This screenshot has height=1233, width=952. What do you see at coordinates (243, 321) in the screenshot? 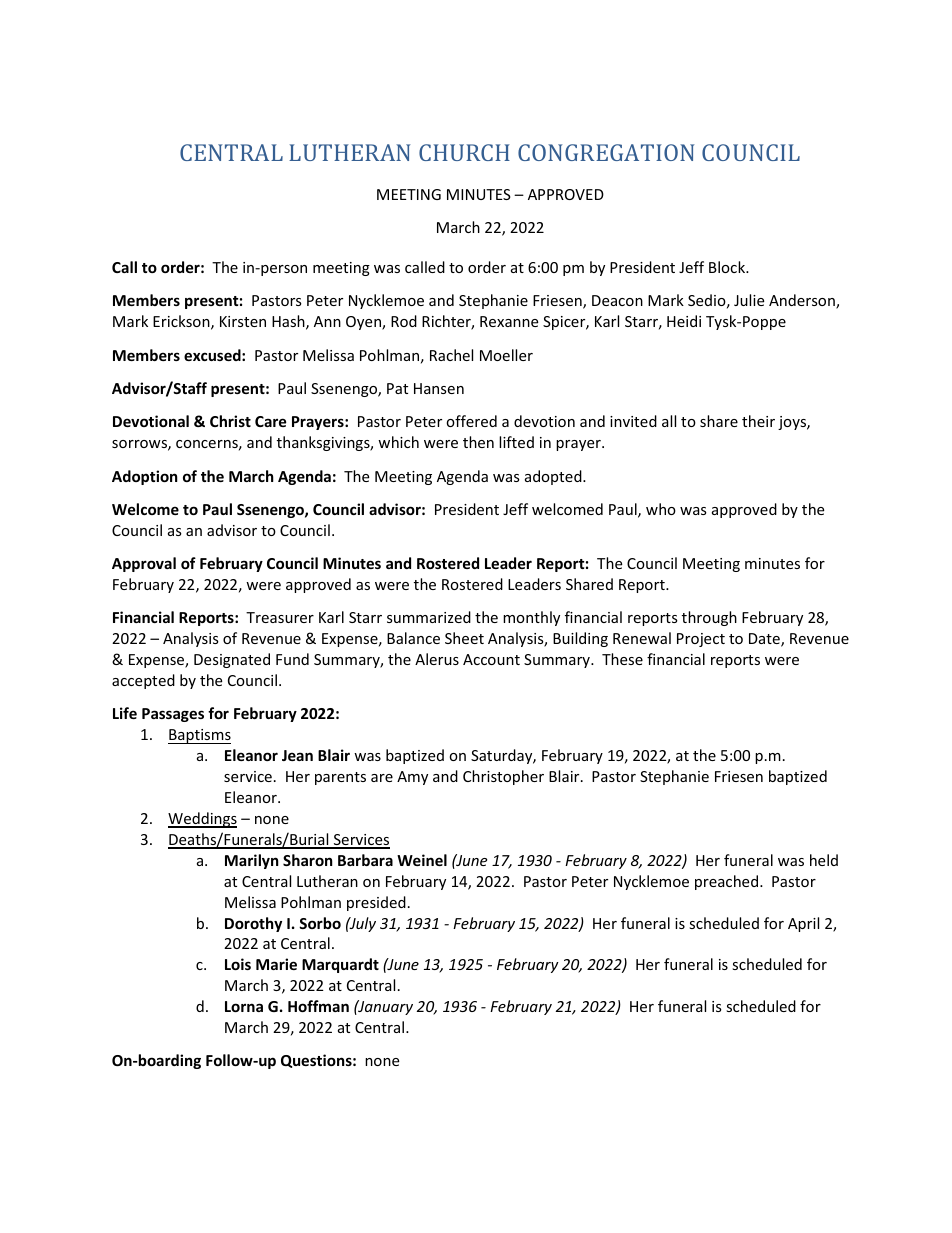
I see `Kirsten` at bounding box center [243, 321].
